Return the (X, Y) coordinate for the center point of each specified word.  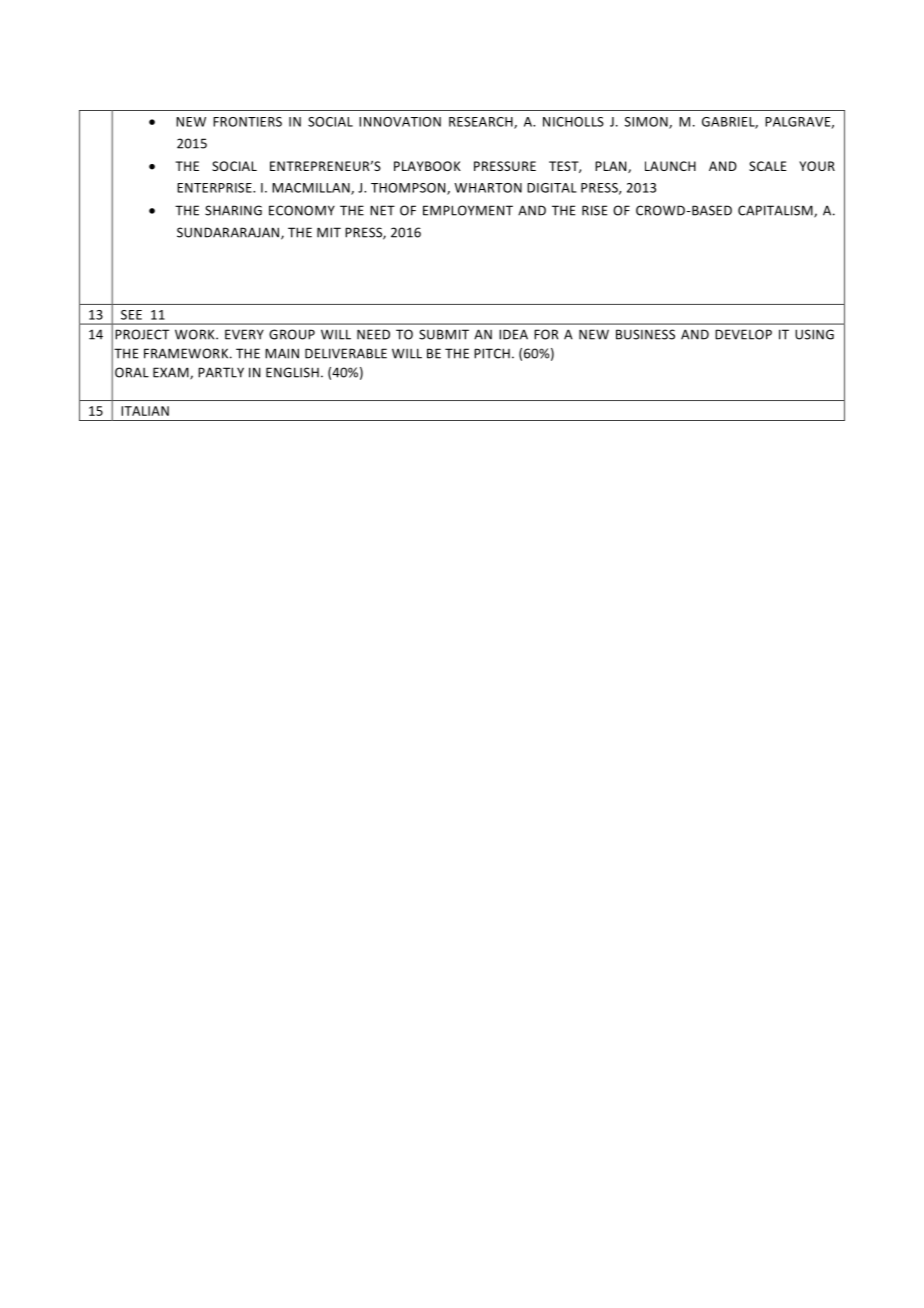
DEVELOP (743, 334)
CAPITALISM (776, 211)
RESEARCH (482, 123)
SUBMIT (444, 334)
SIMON (647, 123)
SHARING (233, 210)
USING (814, 334)
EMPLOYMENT (468, 210)
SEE (131, 315)
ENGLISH (292, 372)
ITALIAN (145, 411)
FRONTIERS (247, 122)
